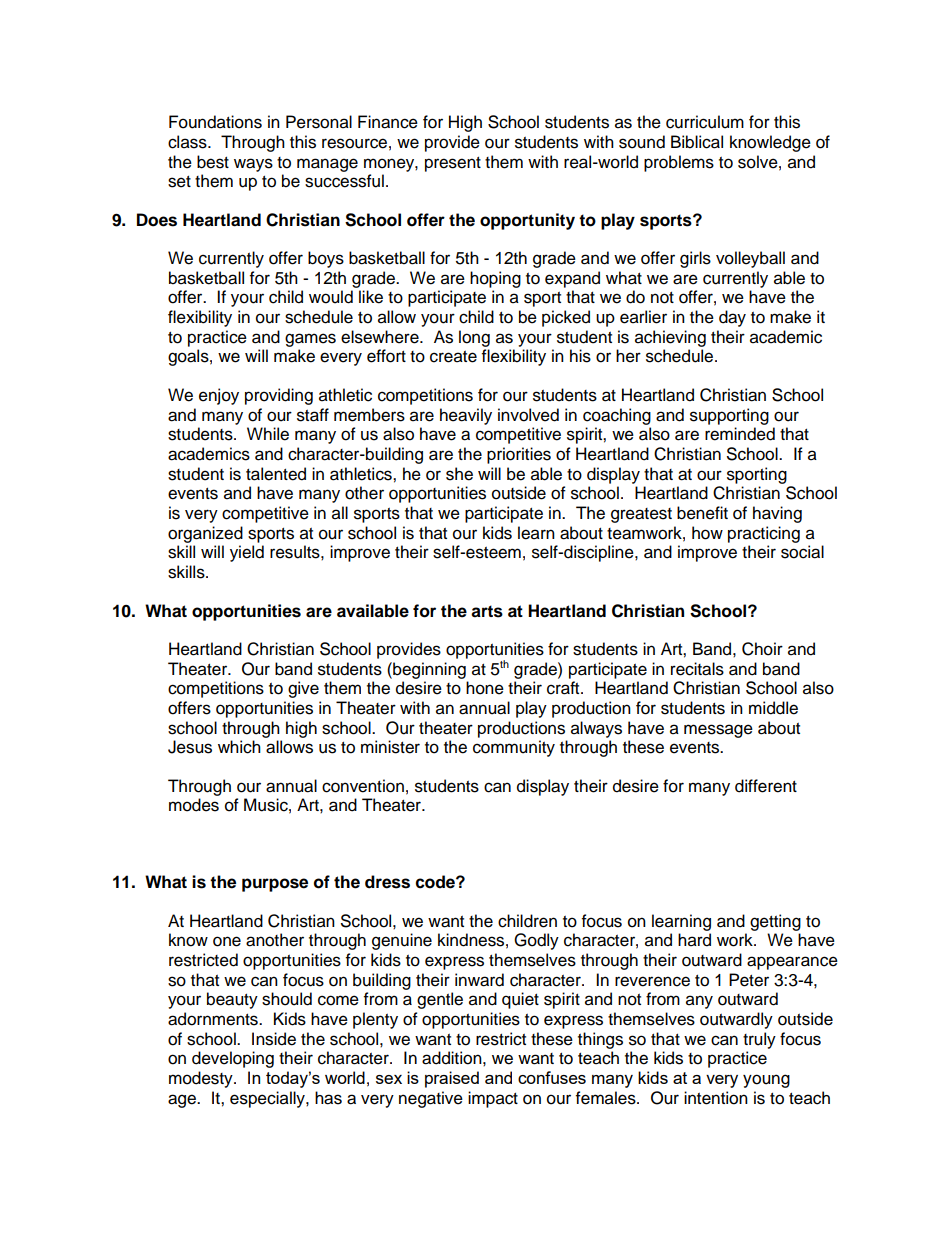 The image size is (952, 1233). I want to click on best, so click(213, 162).
